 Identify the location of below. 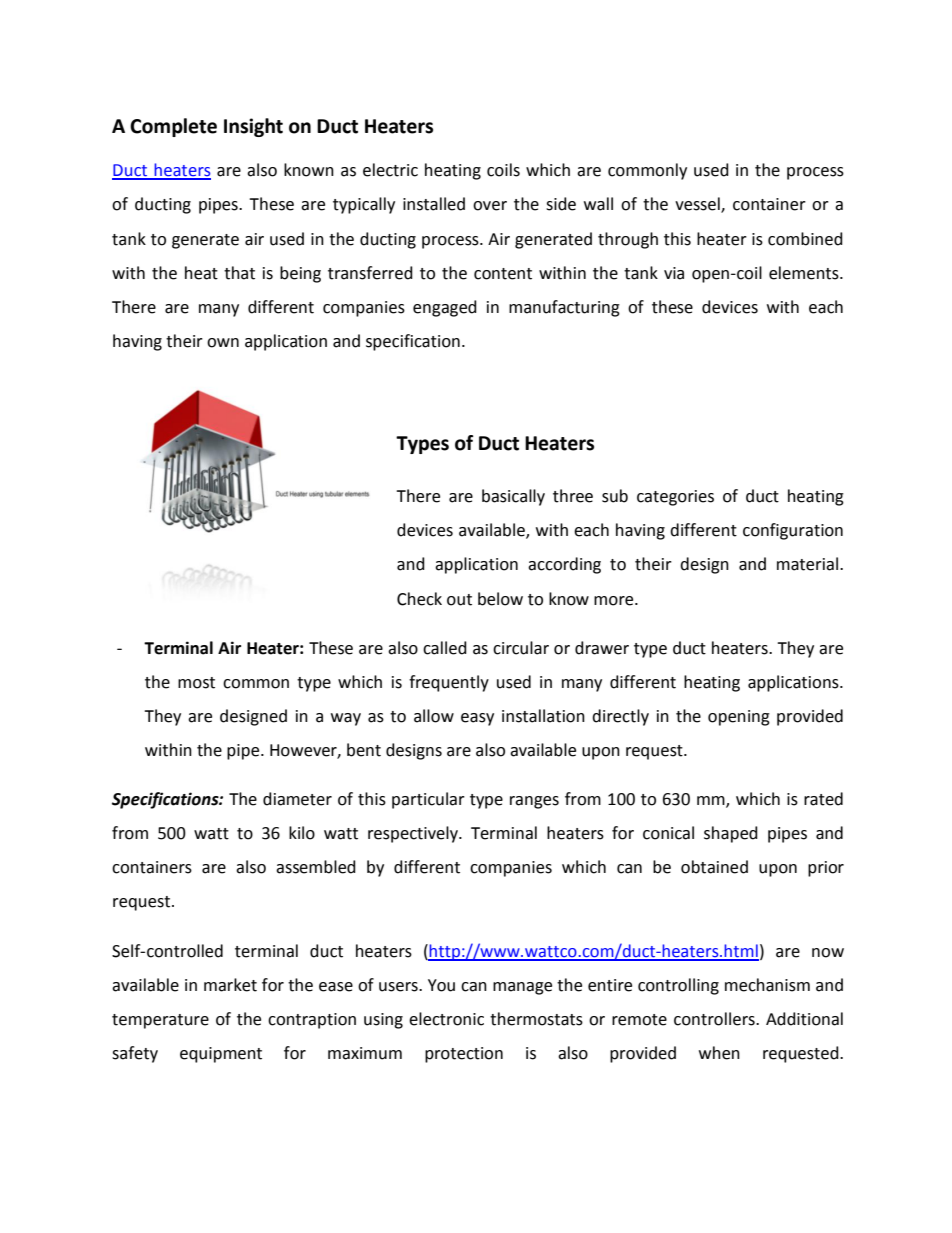
(500, 599).
